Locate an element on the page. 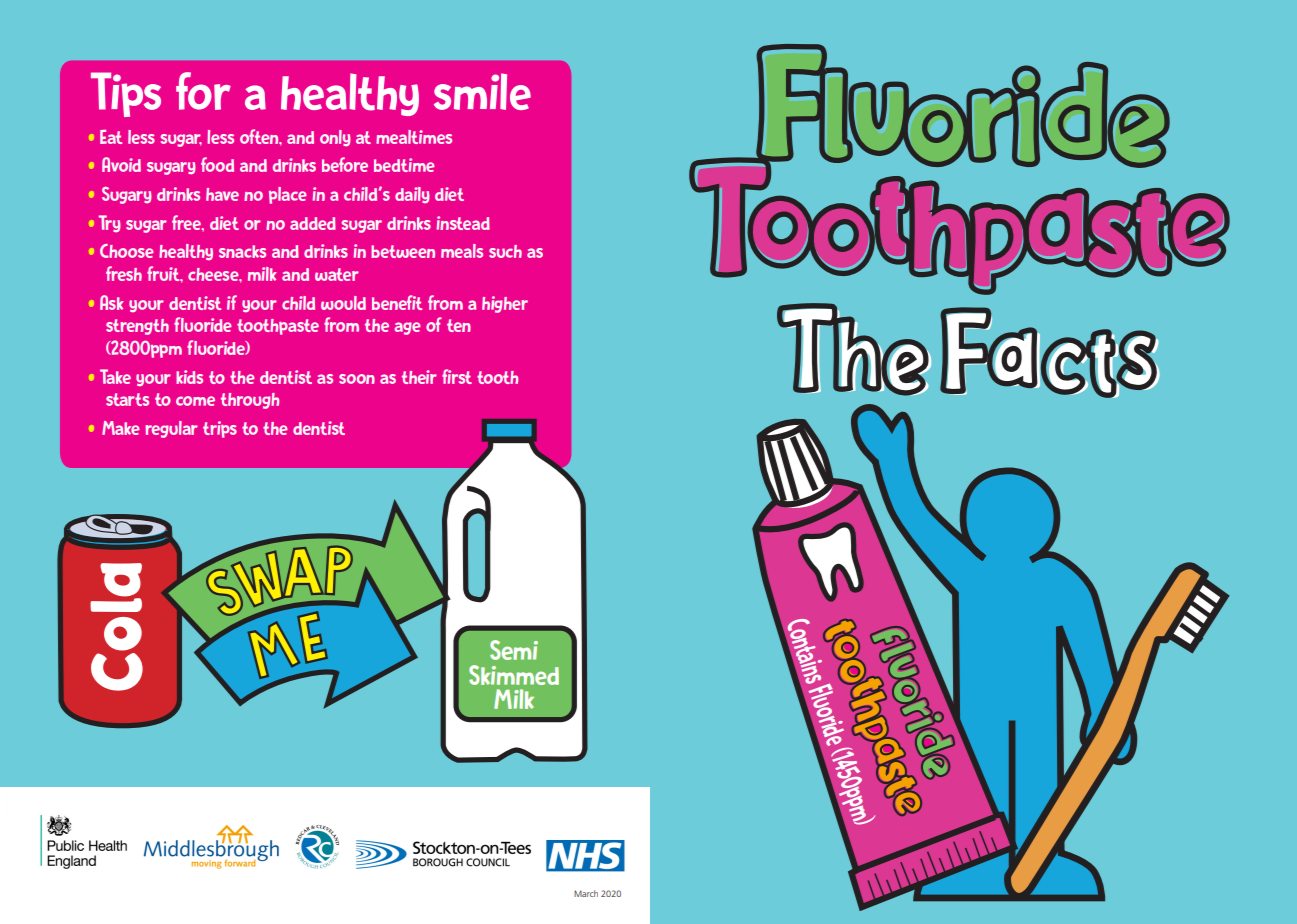  Semi is located at coordinates (514, 650).
